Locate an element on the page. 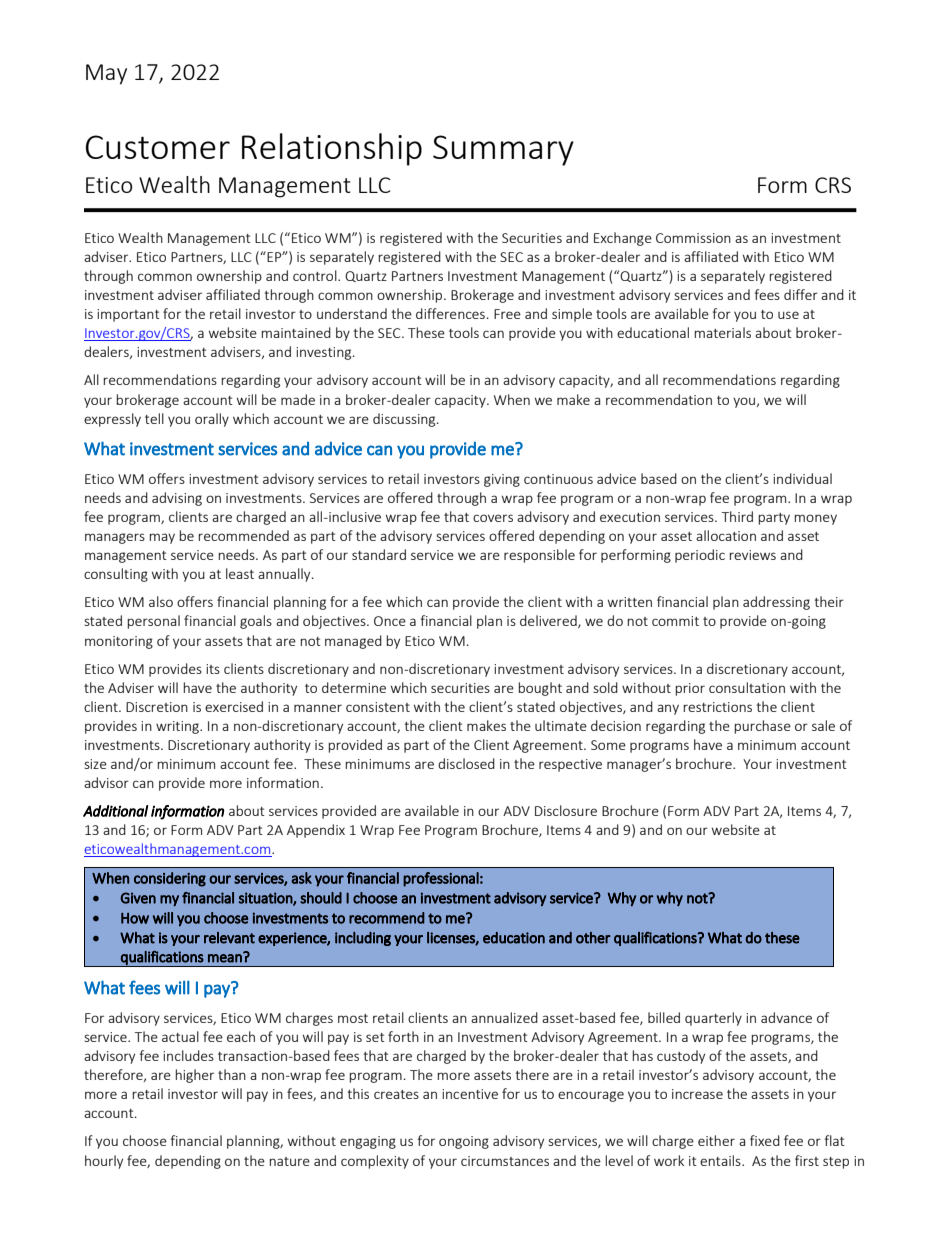  Summary is located at coordinates (503, 150).
